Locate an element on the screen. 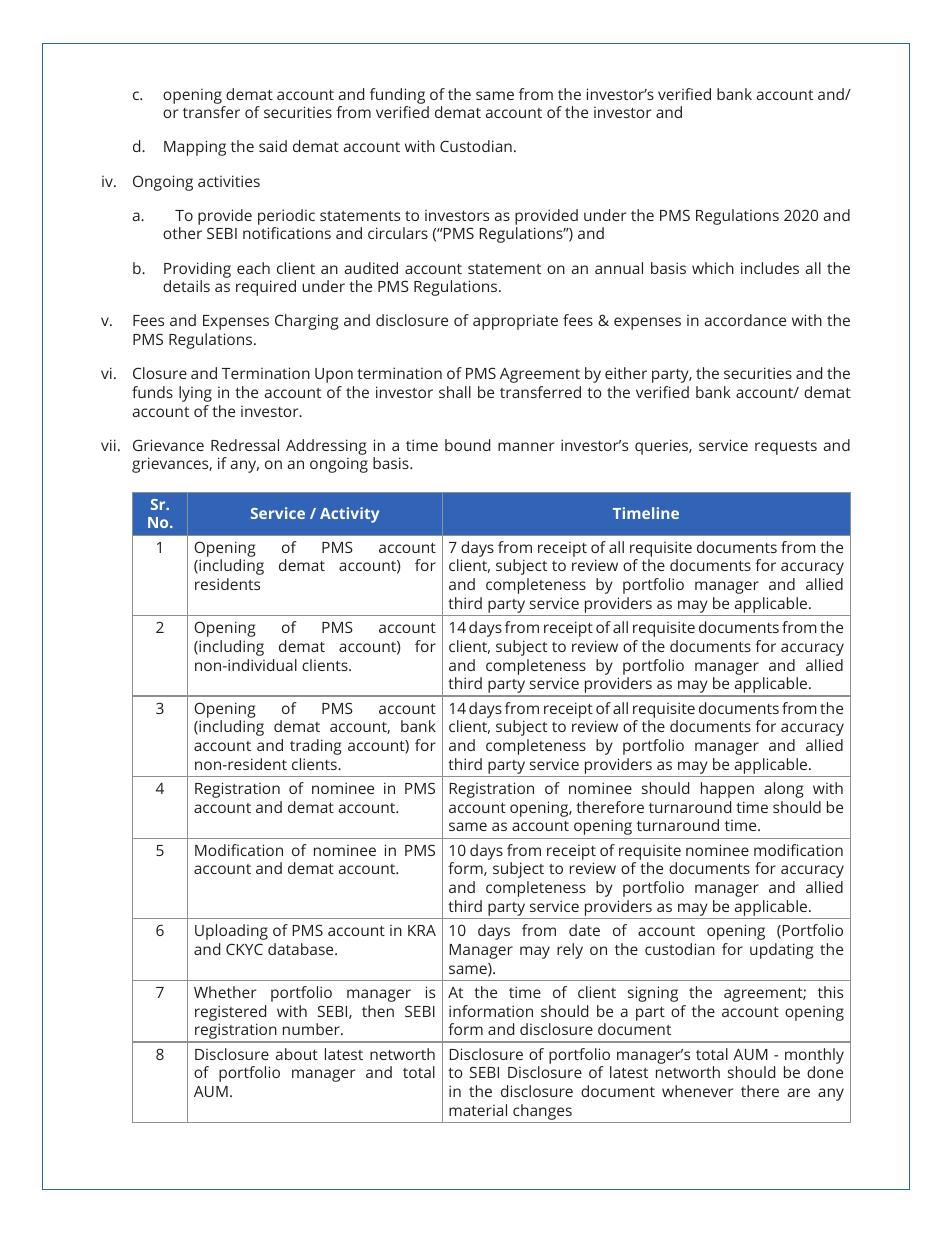  includes is located at coordinates (770, 268).
